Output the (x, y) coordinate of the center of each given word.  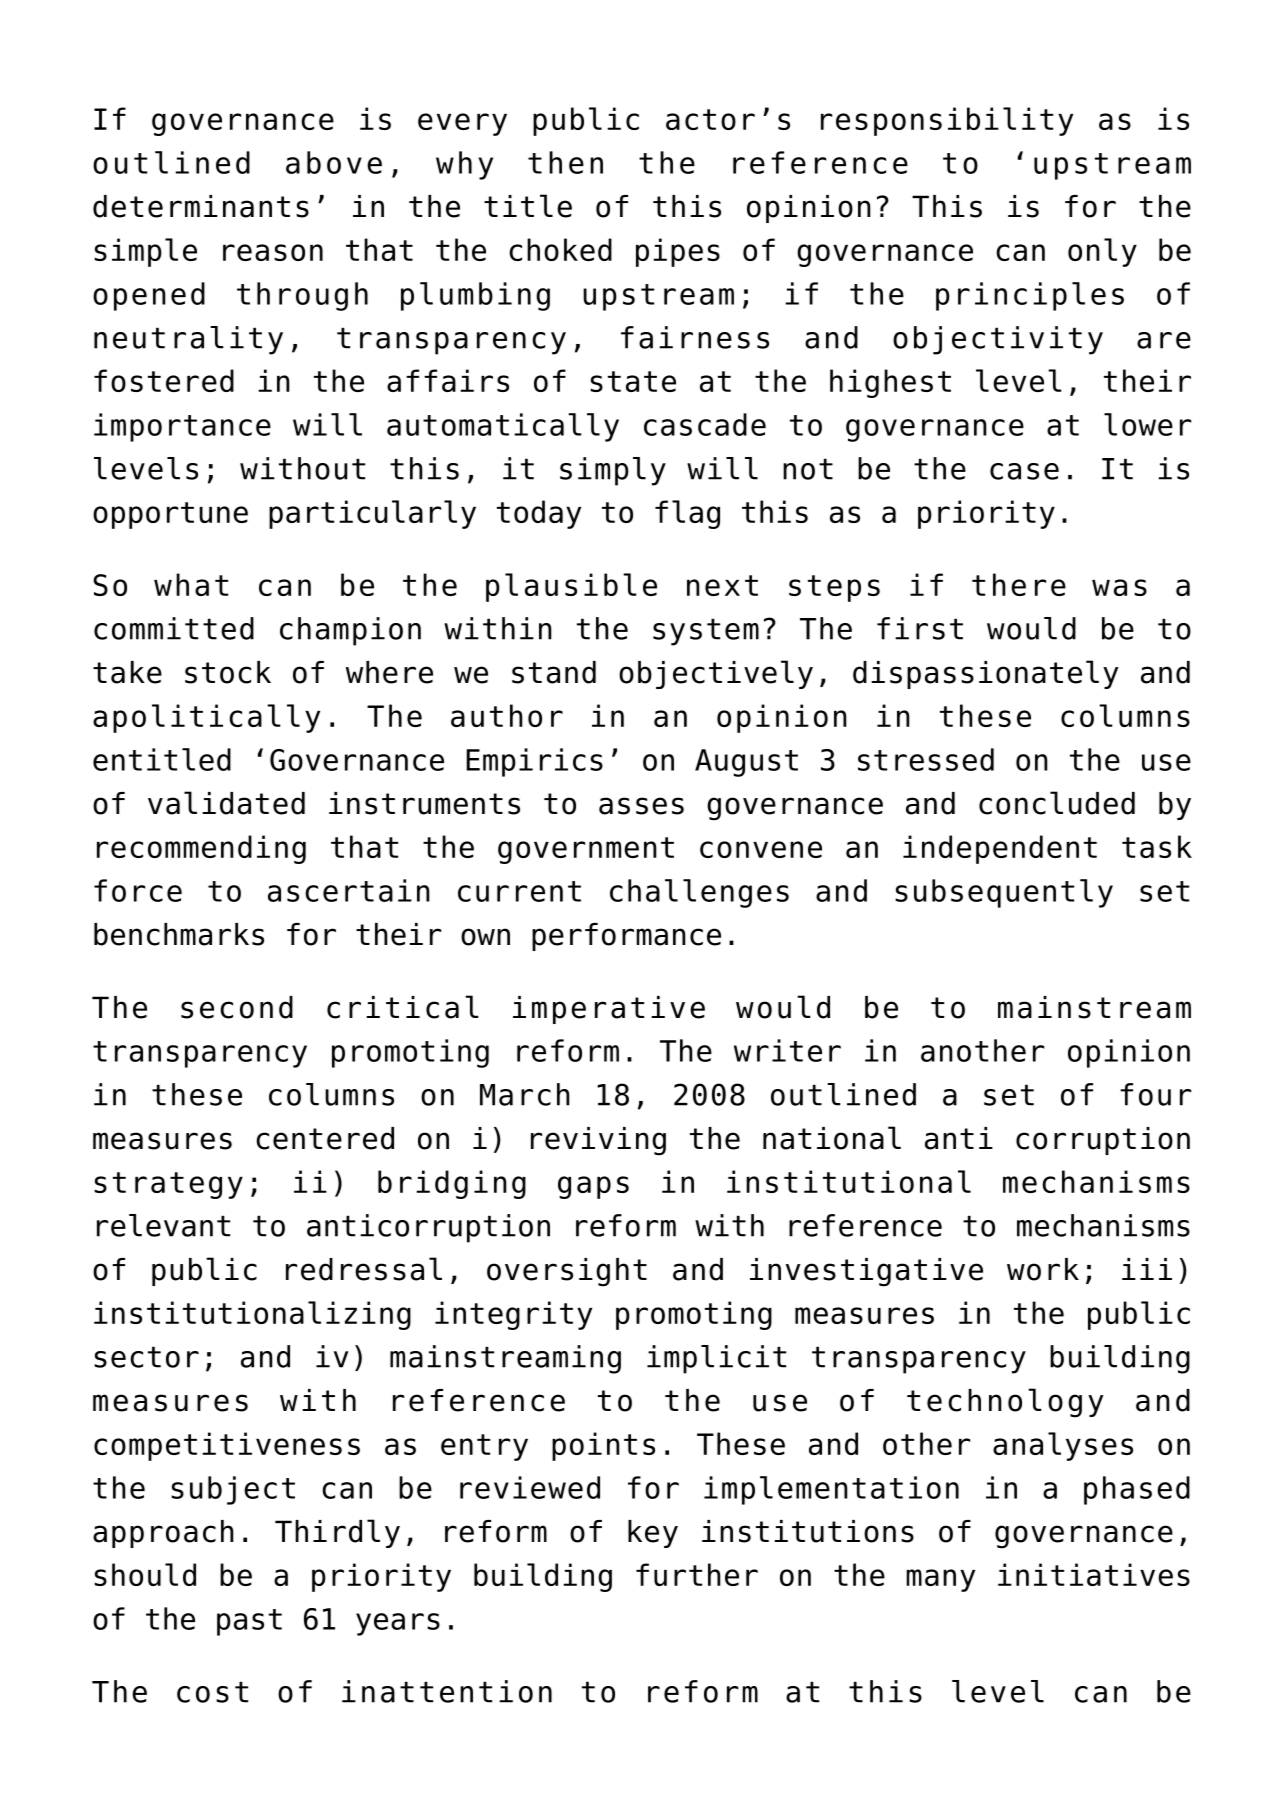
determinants (201, 206)
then (565, 162)
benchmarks (179, 934)
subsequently (1004, 893)
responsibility (947, 121)
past (249, 1622)
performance (626, 937)
